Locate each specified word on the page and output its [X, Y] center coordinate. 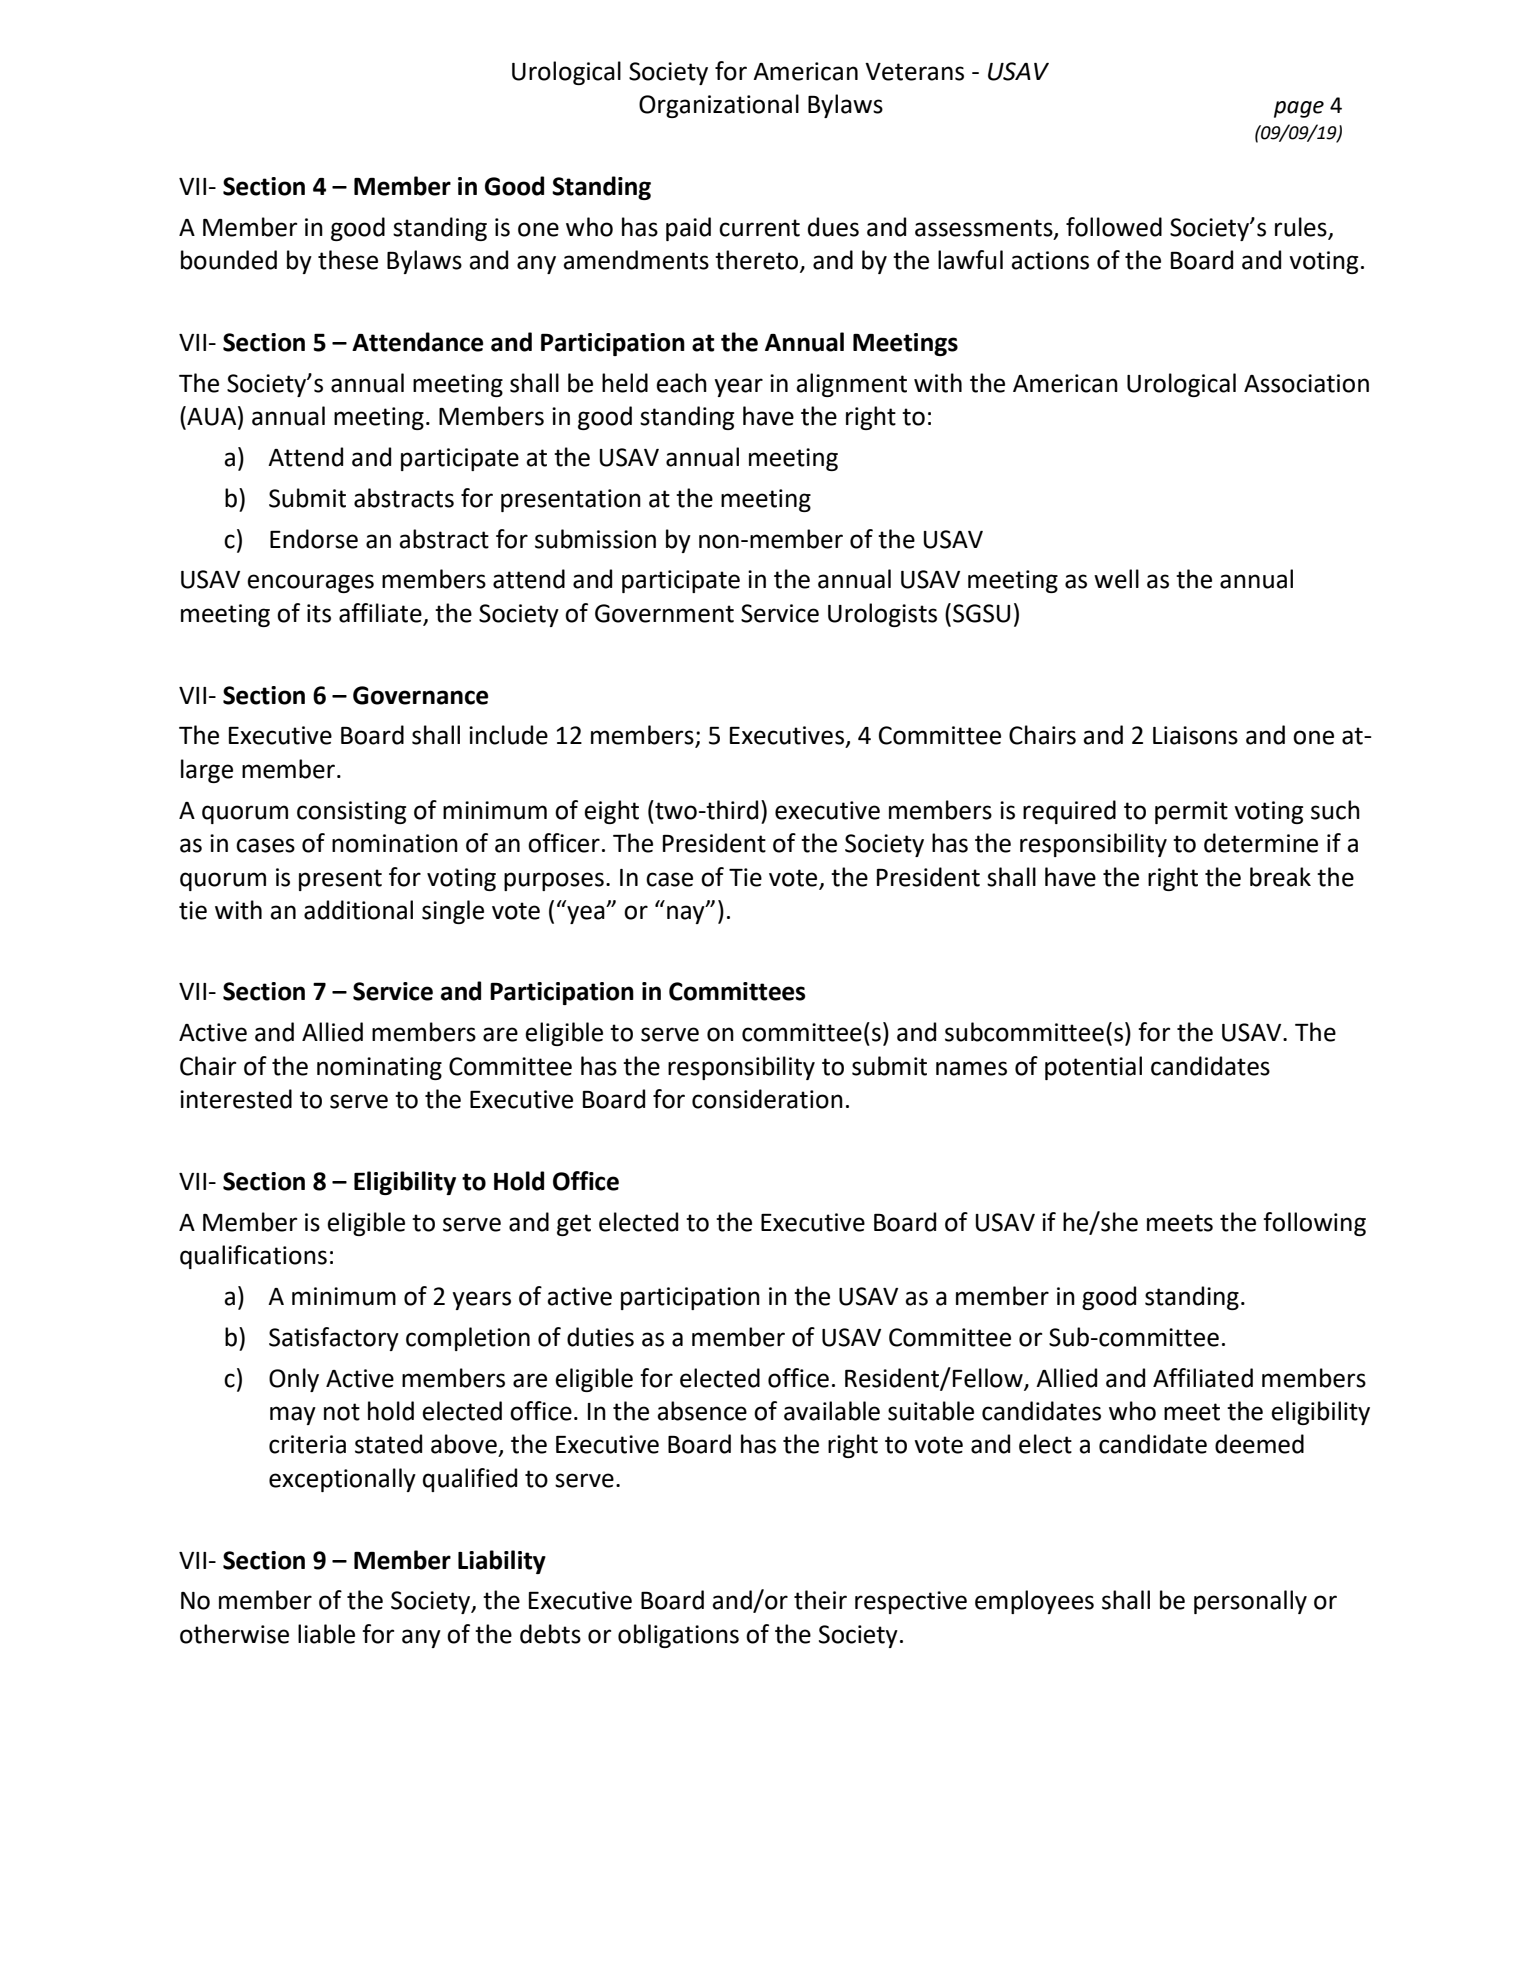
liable [326, 1634]
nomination [395, 843]
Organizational [719, 106]
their [820, 1600]
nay [687, 914]
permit [1191, 812]
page [1299, 109]
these [348, 260]
